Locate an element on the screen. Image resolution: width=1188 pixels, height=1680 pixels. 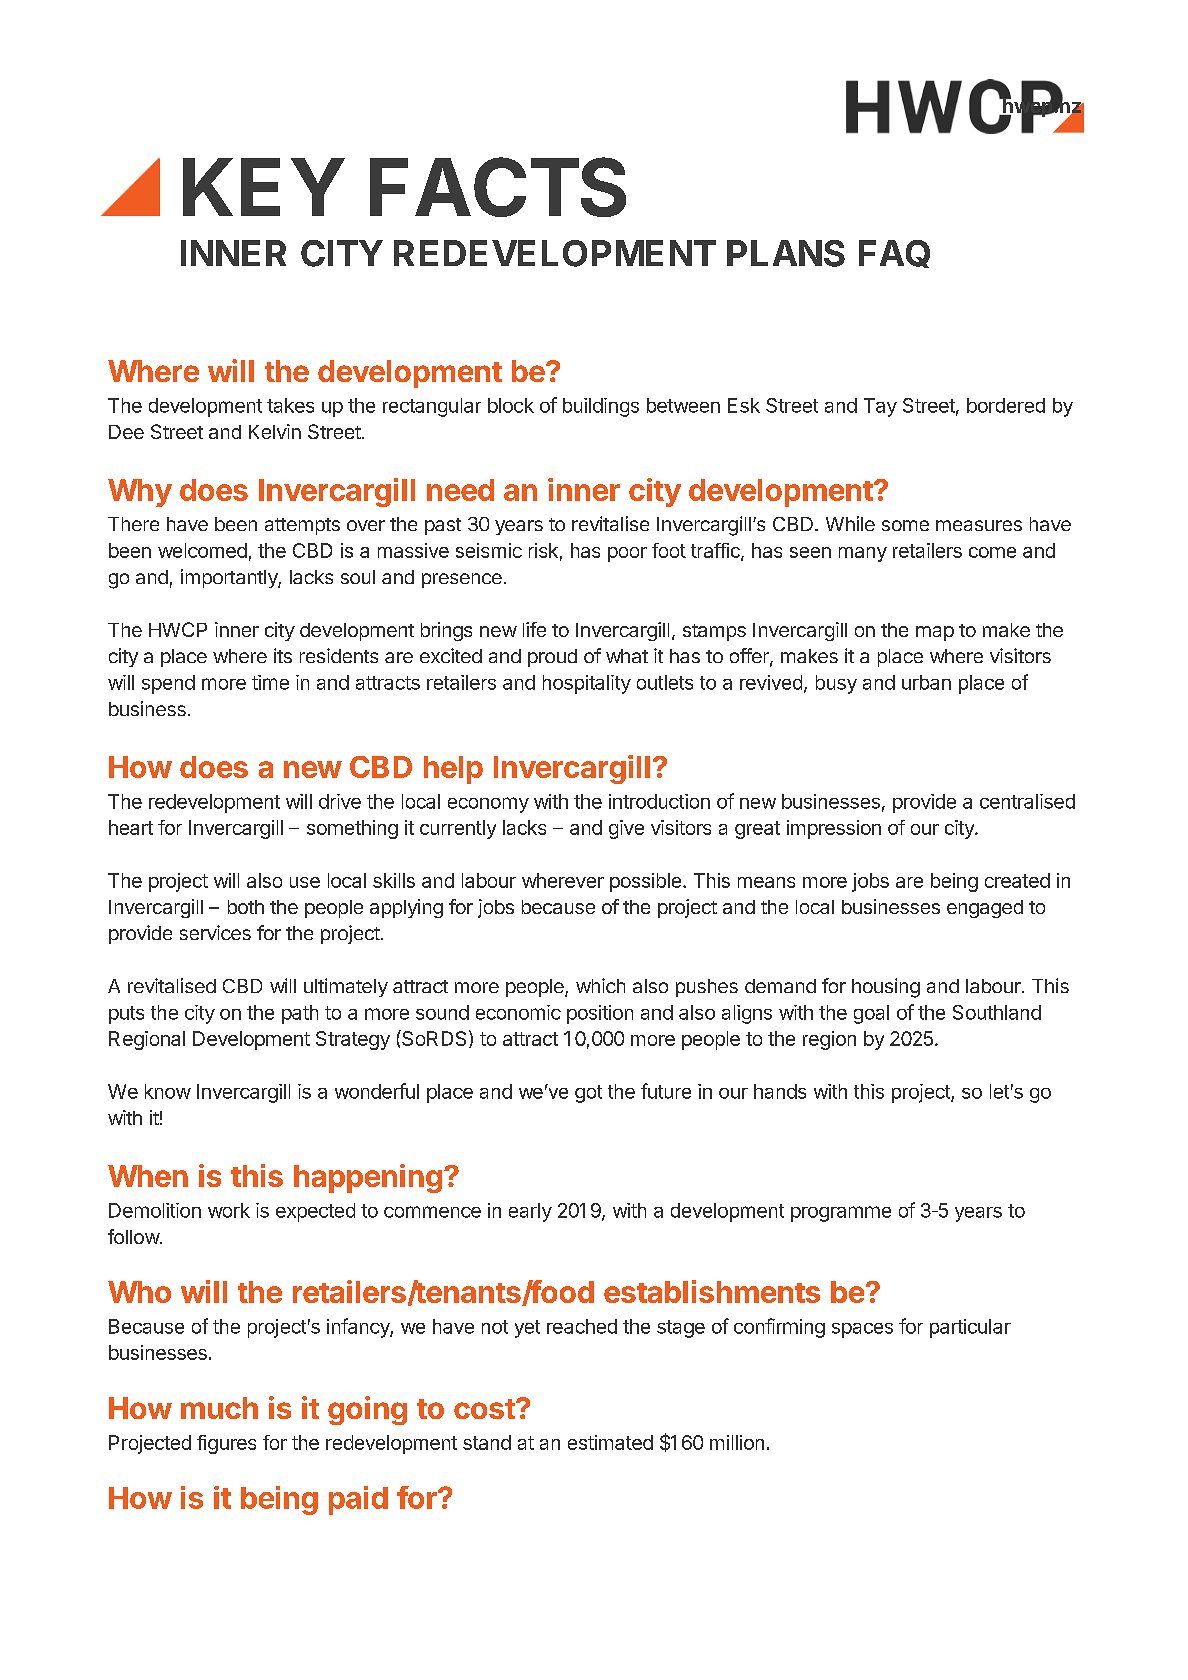
path is located at coordinates (300, 1014).
